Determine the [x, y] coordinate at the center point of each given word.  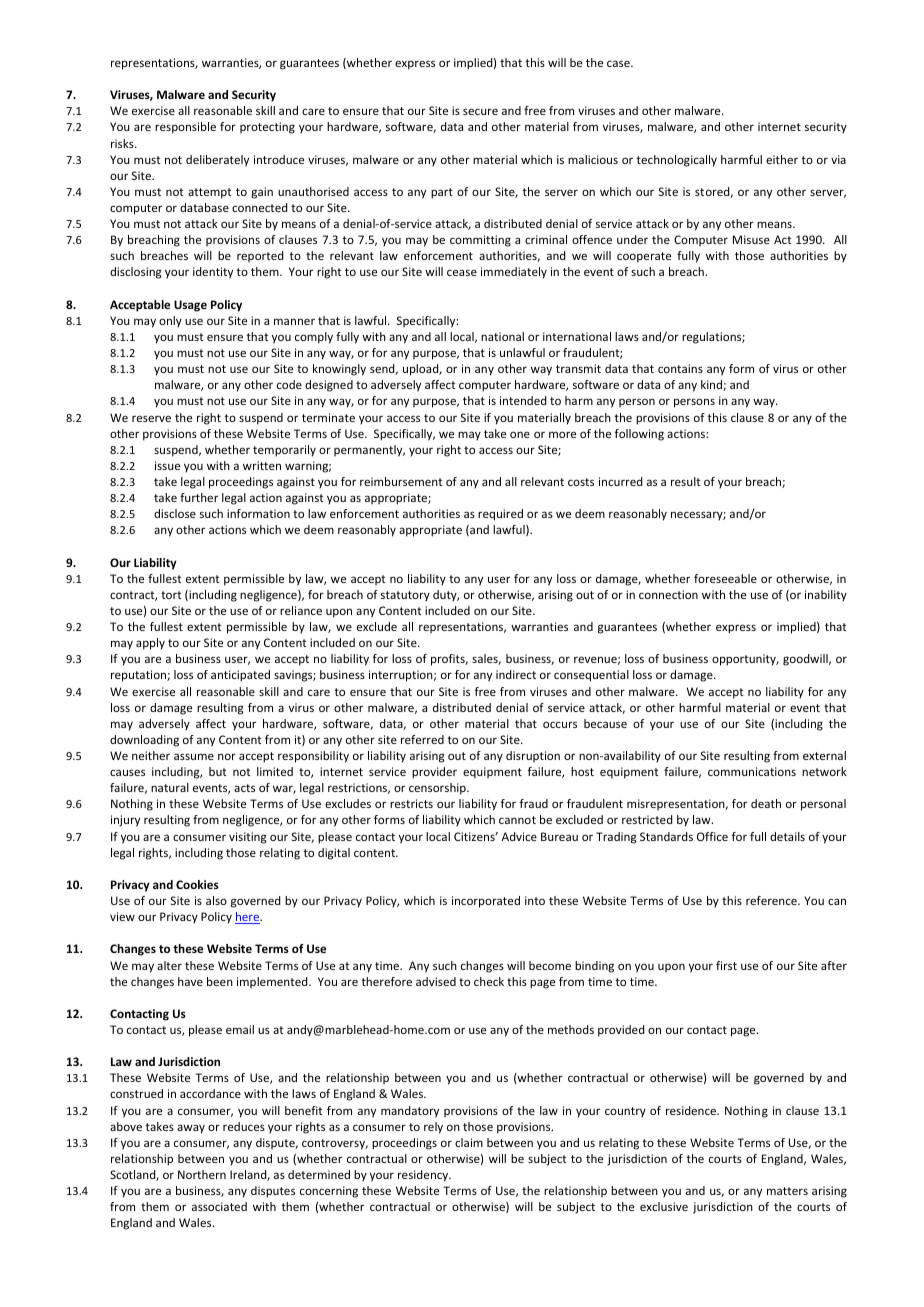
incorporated [486, 902]
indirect [516, 674]
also [216, 900]
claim [469, 1142]
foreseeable [725, 578]
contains [680, 368]
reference [772, 900]
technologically [677, 161]
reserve [151, 418]
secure [480, 111]
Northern [202, 1174]
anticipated [240, 676]
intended [523, 400]
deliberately [217, 161]
